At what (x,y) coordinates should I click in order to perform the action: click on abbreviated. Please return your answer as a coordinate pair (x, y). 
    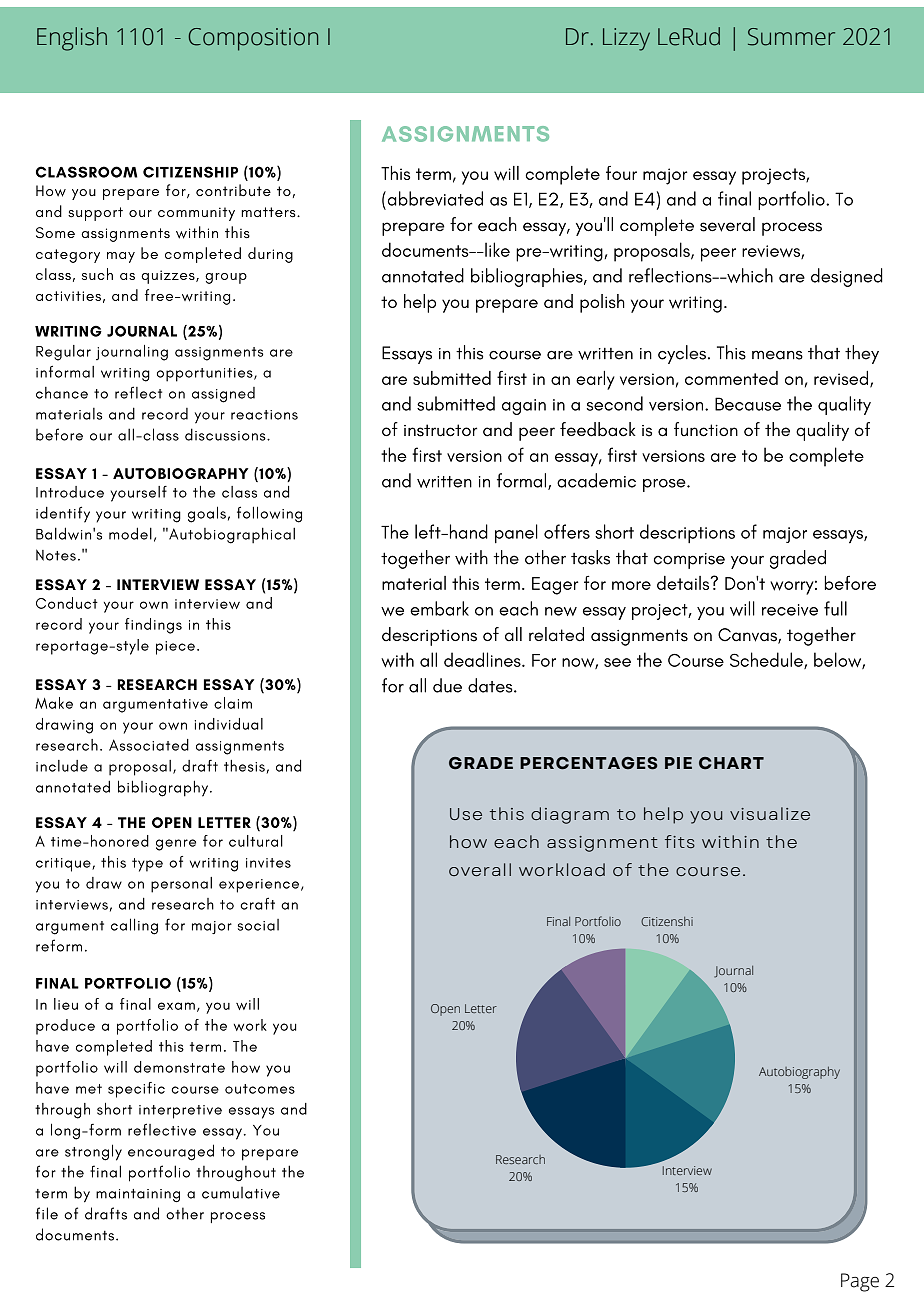
    Looking at the image, I should click on (434, 198).
